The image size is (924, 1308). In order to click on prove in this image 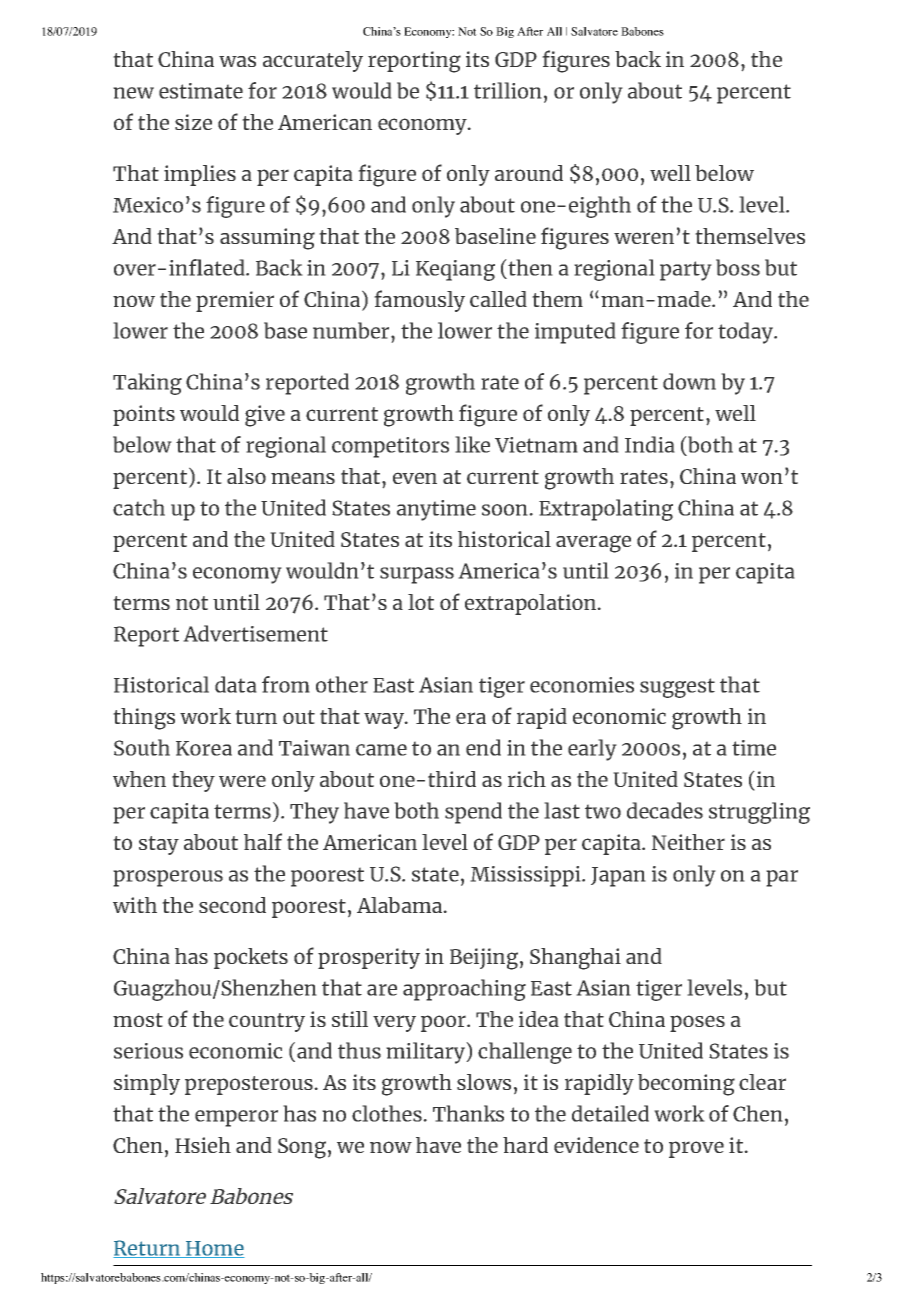, I will do `click(696, 1149)`.
